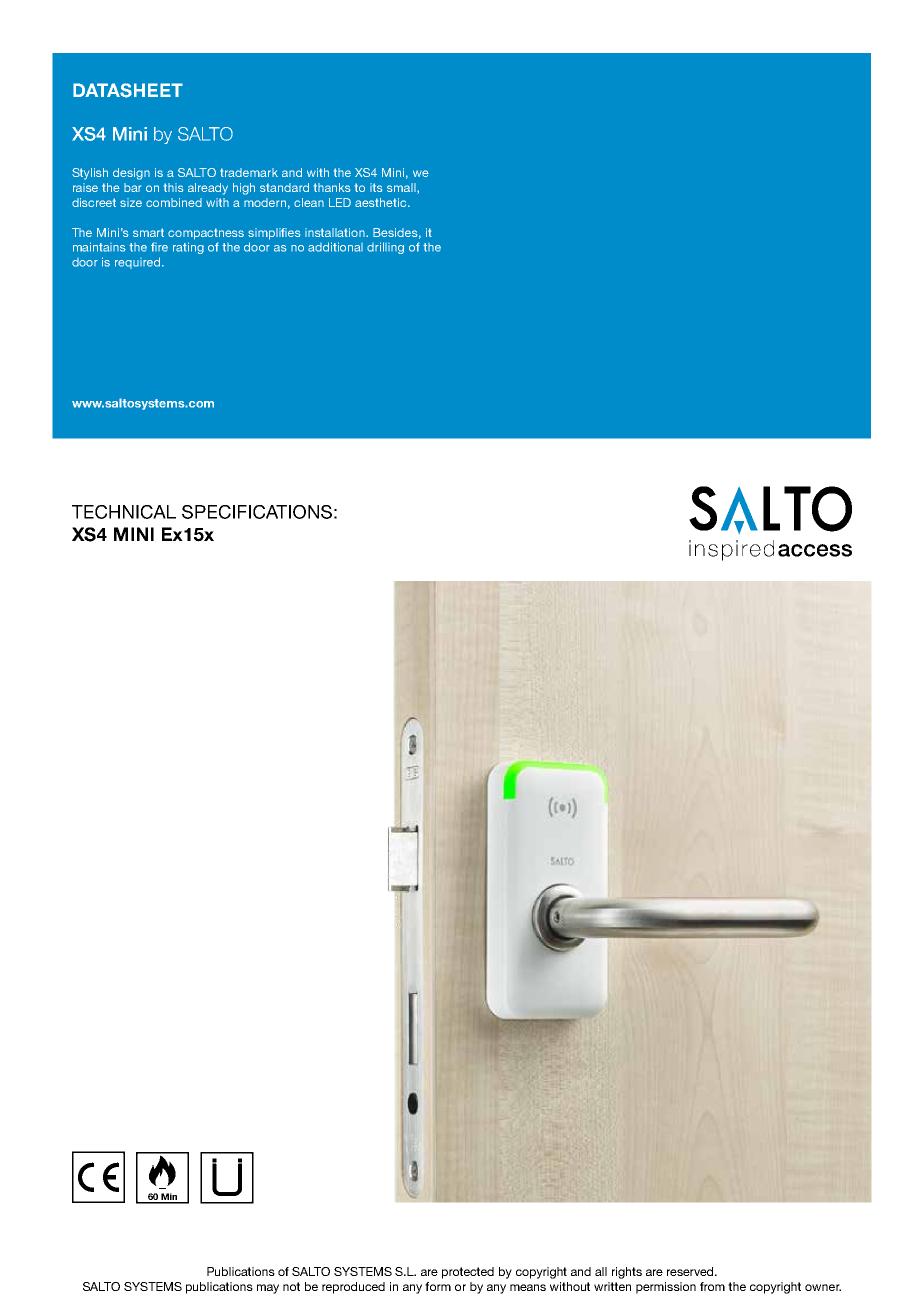 This screenshot has height=1308, width=924. Describe the element at coordinates (402, 188) in the screenshot. I see `small` at that location.
